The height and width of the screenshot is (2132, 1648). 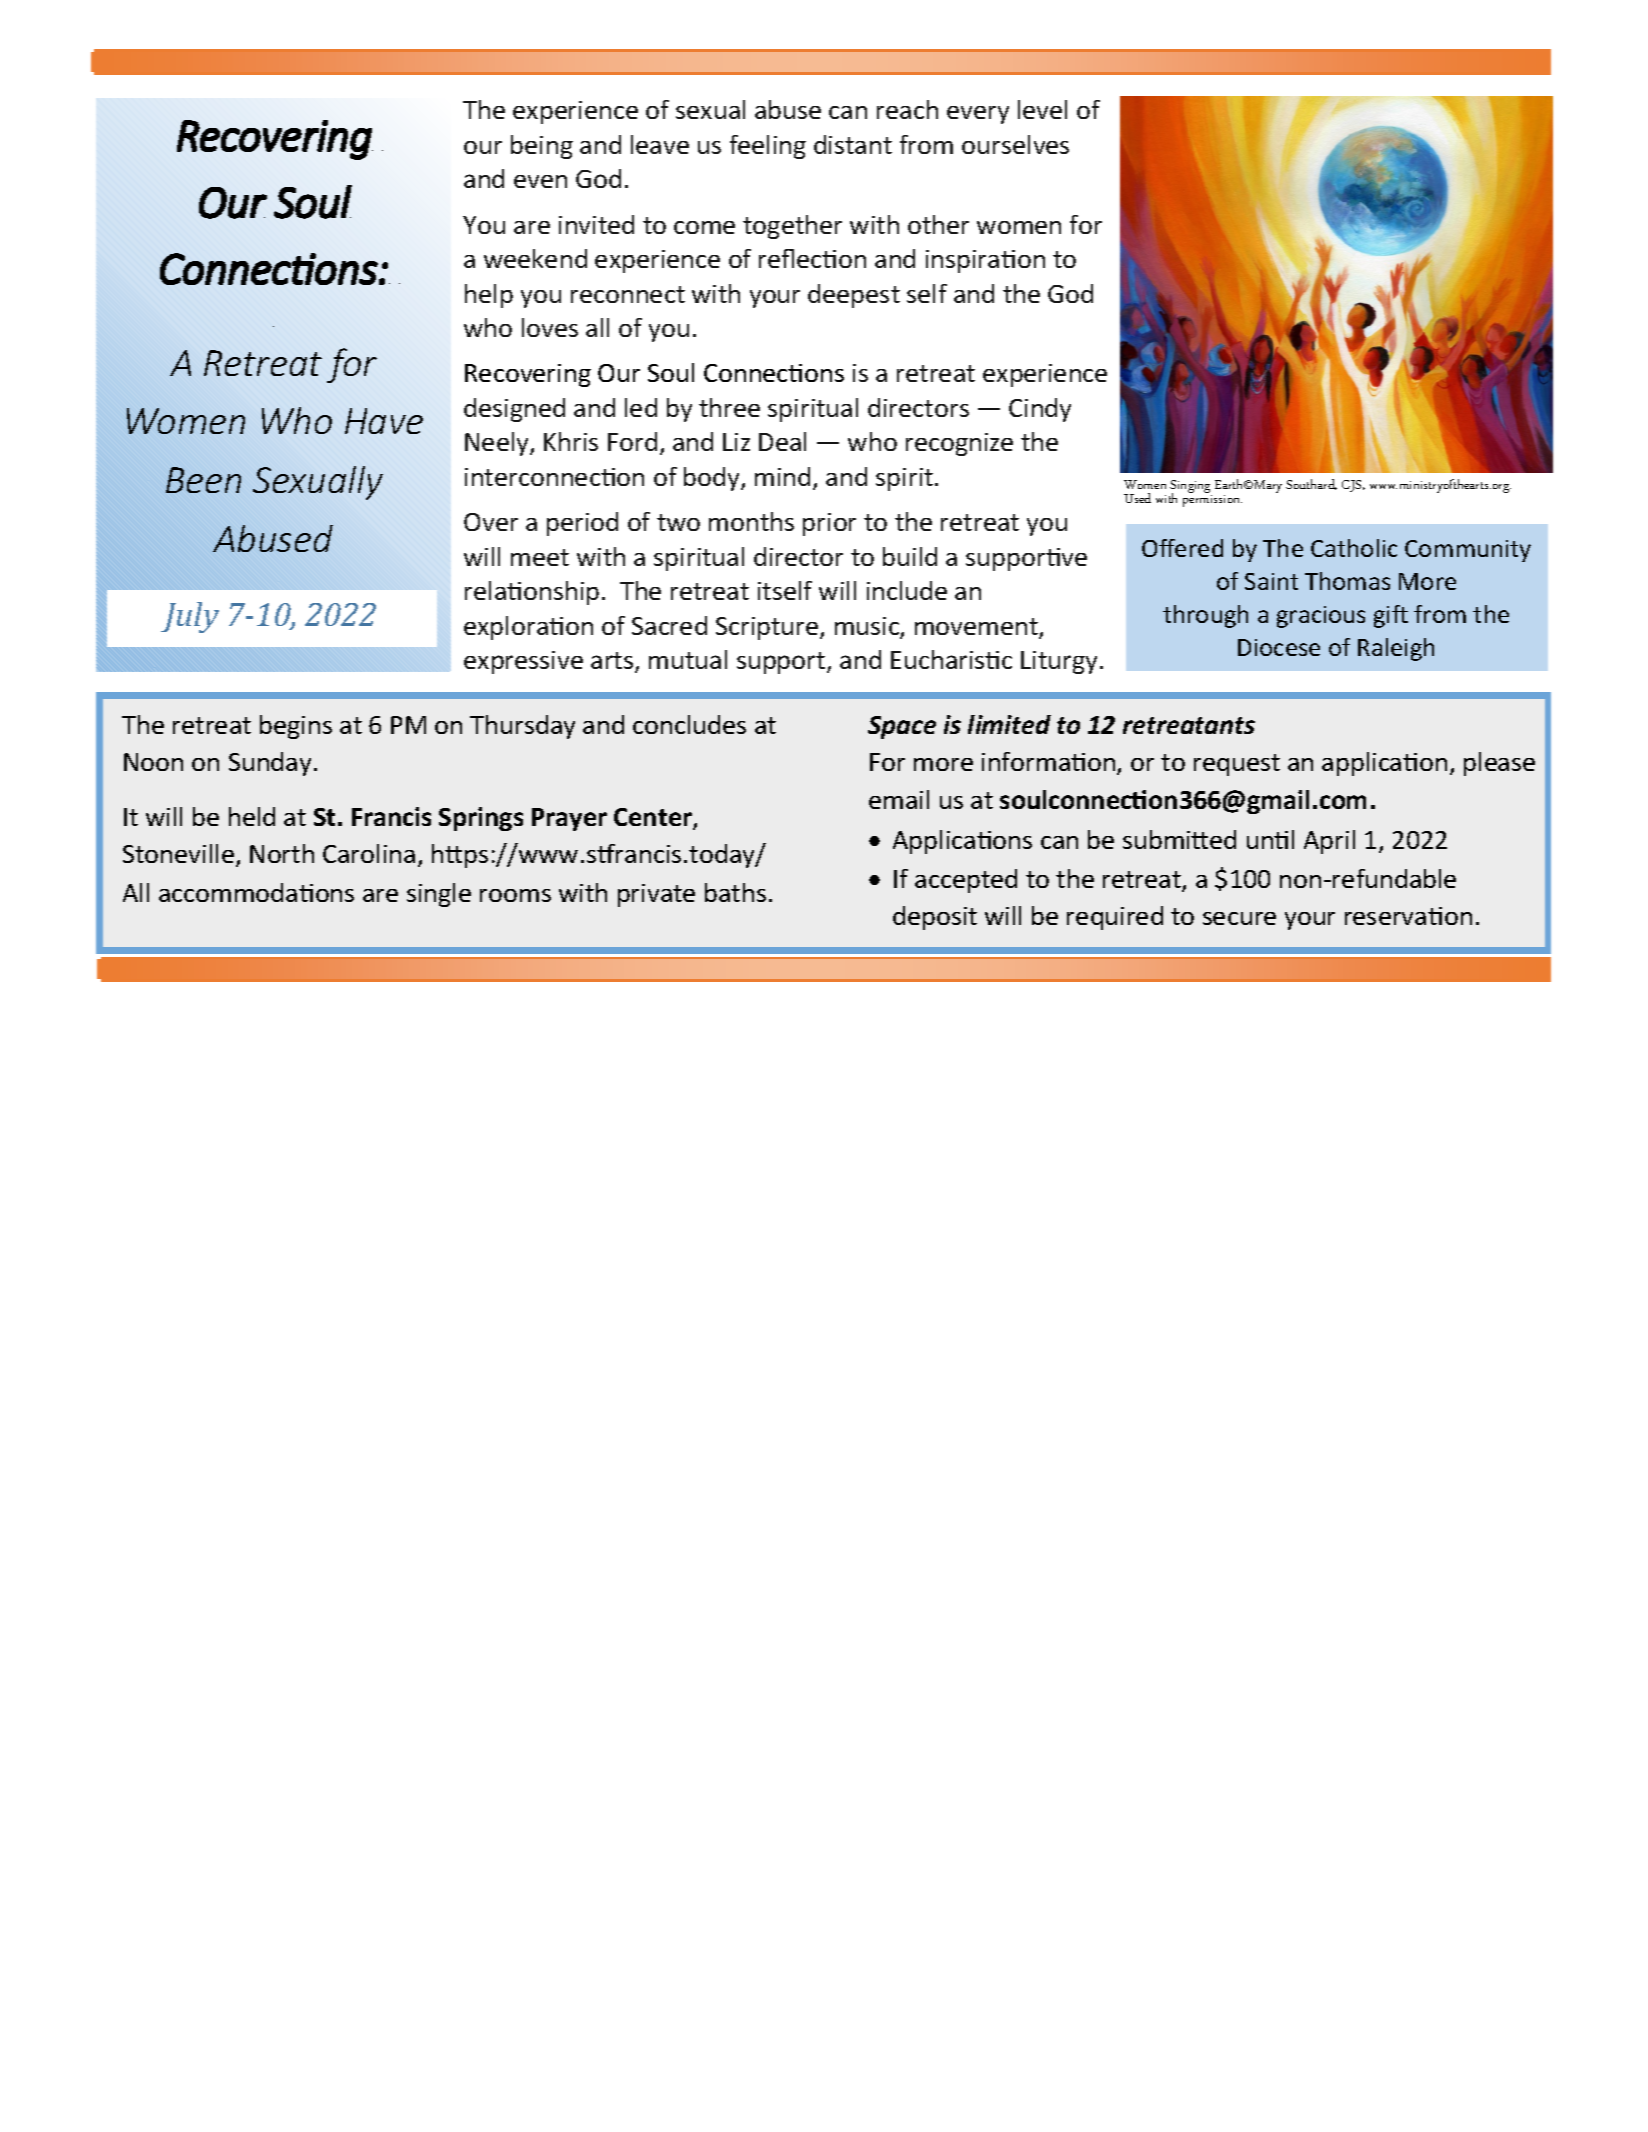 I want to click on prior, so click(x=829, y=524).
